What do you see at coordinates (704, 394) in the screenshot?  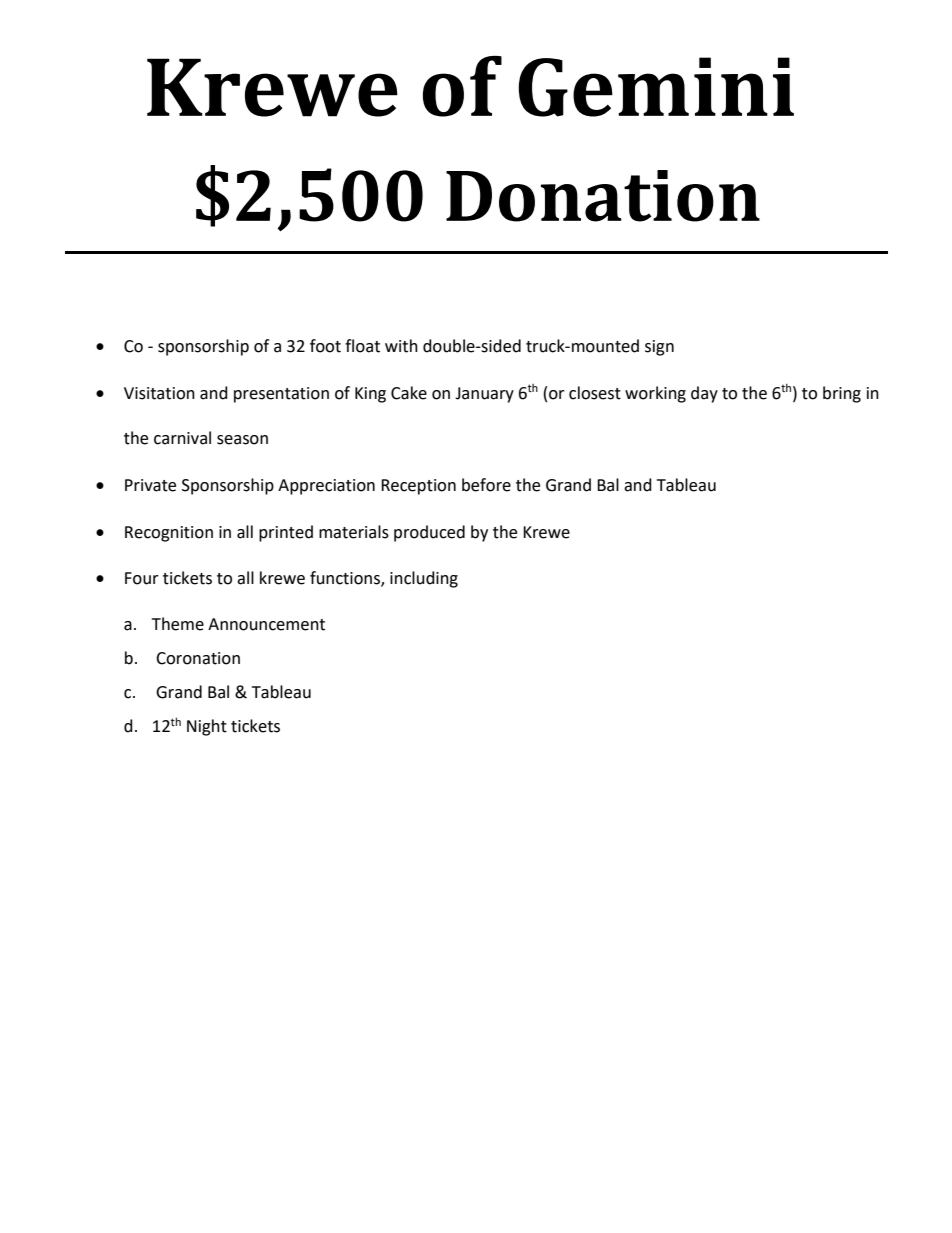 I see `day` at bounding box center [704, 394].
